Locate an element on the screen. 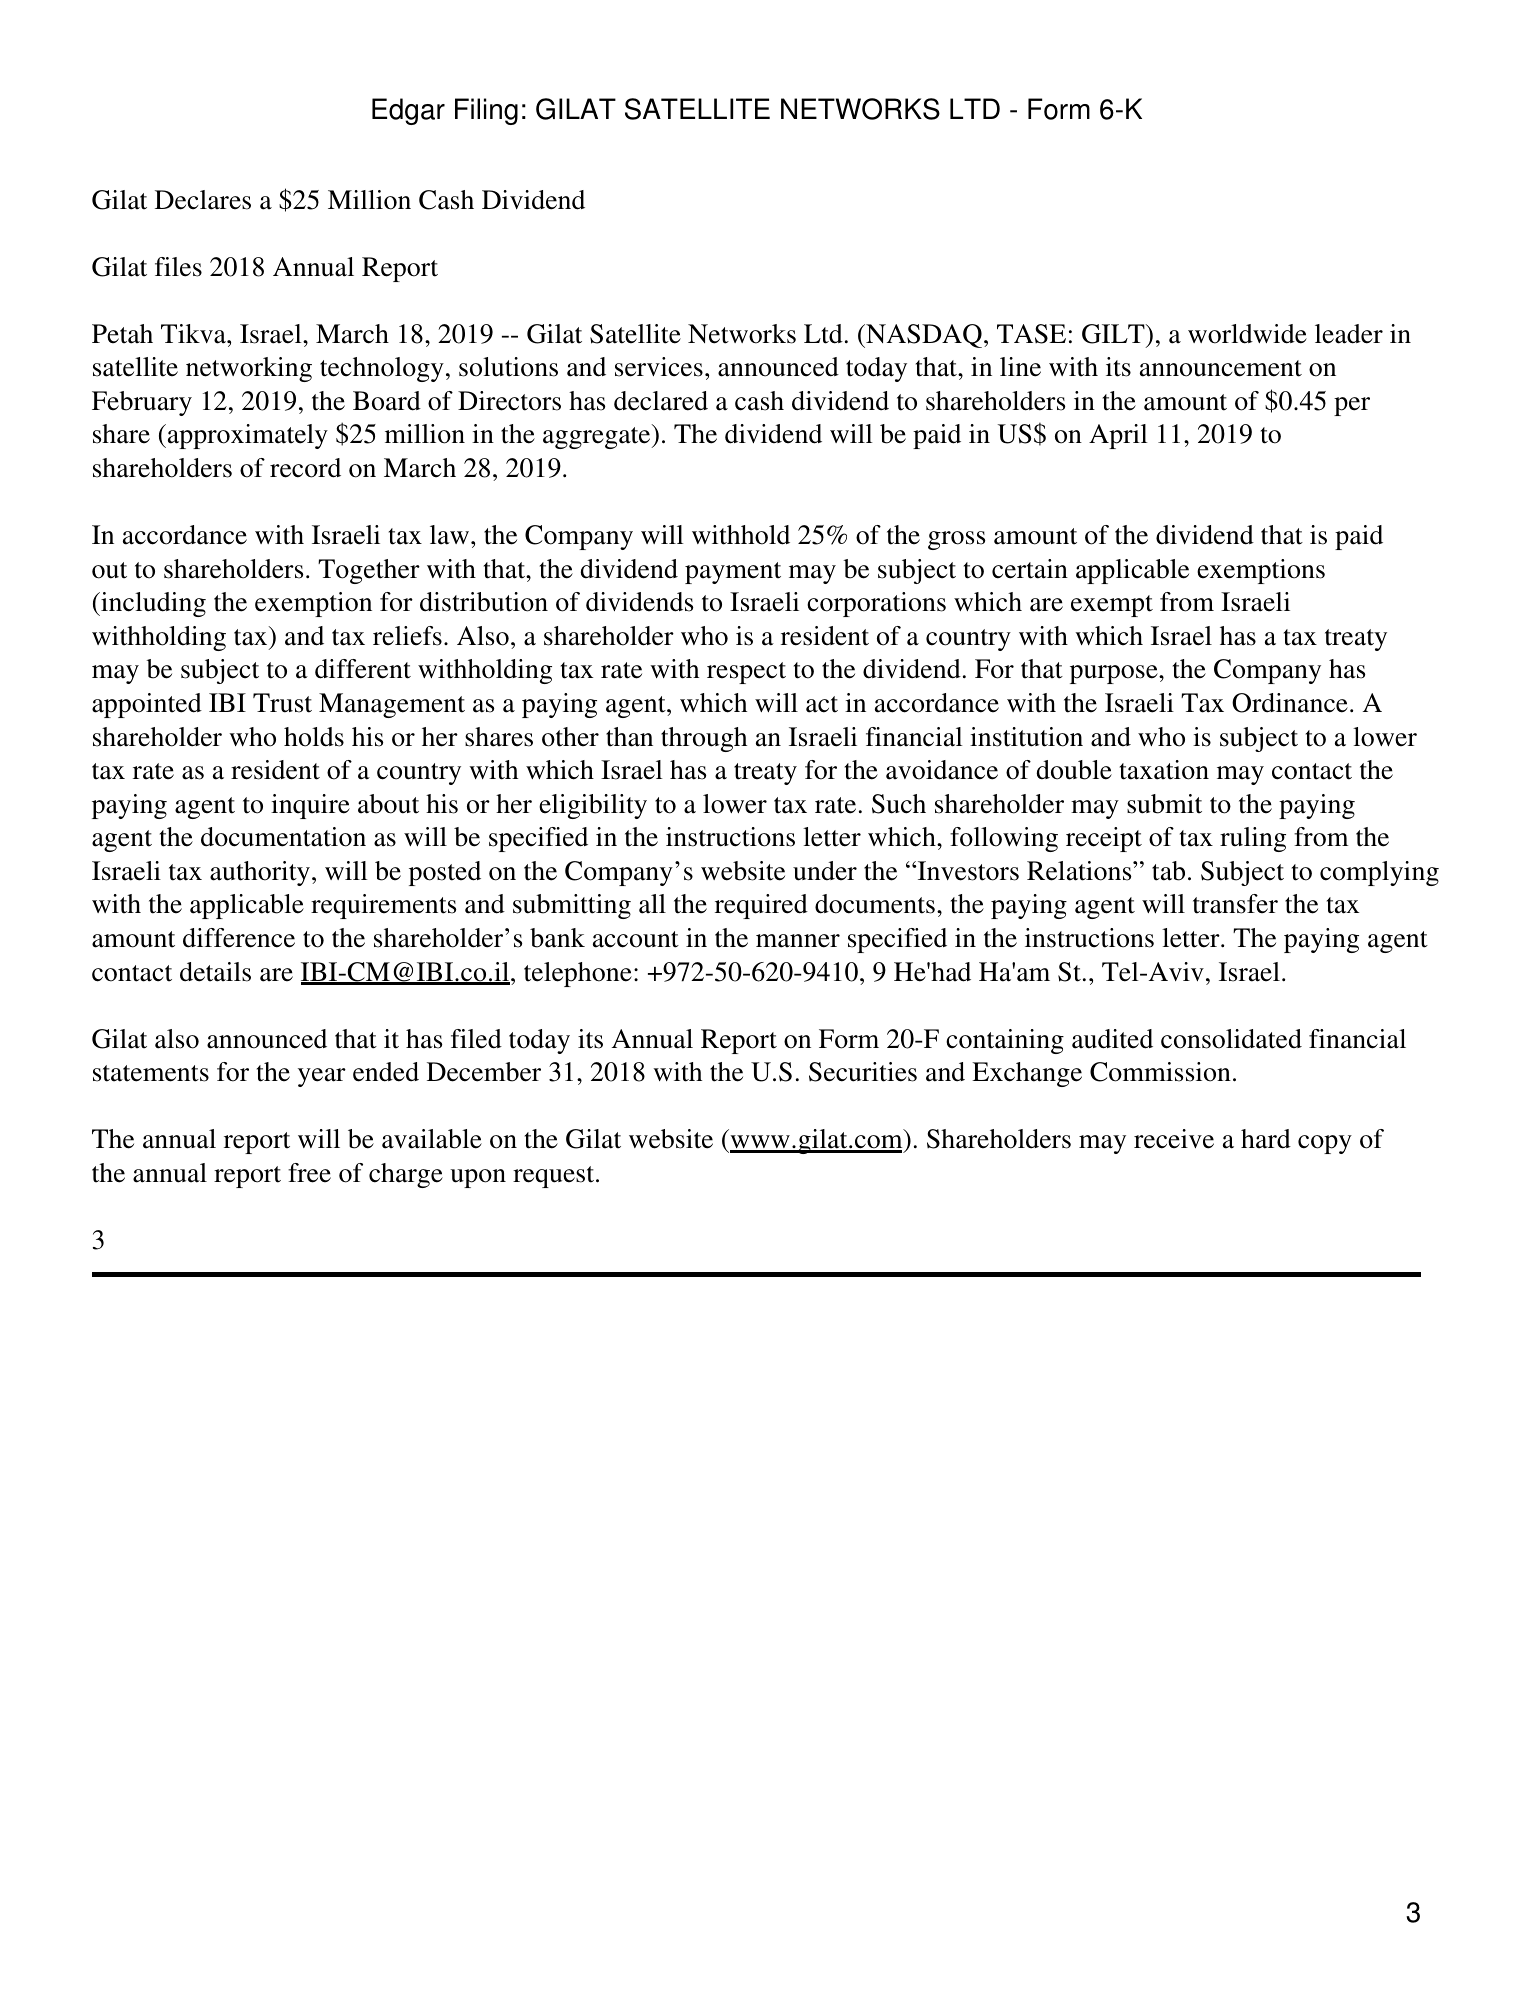  Filing is located at coordinates (486, 111).
